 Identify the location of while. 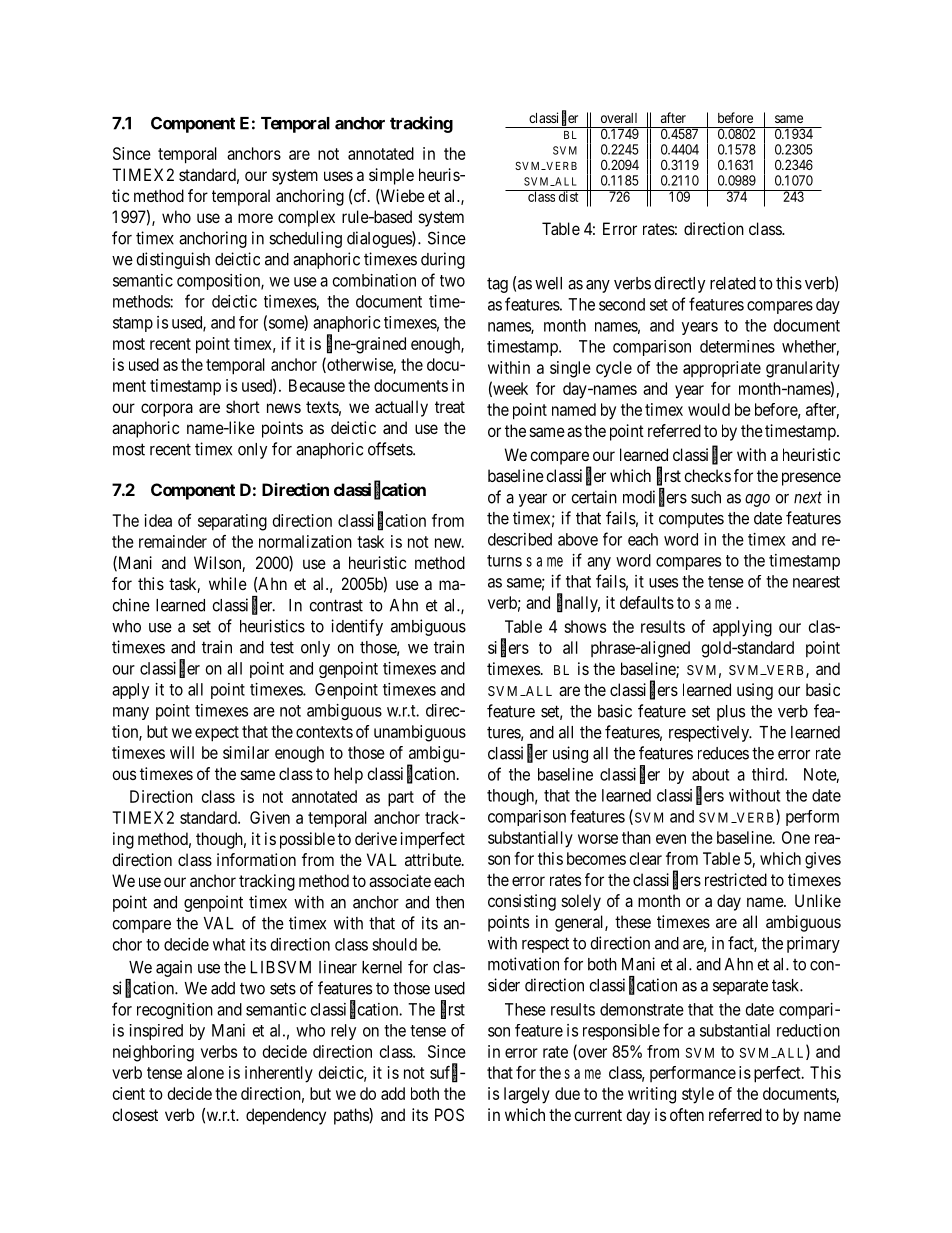
(228, 583).
